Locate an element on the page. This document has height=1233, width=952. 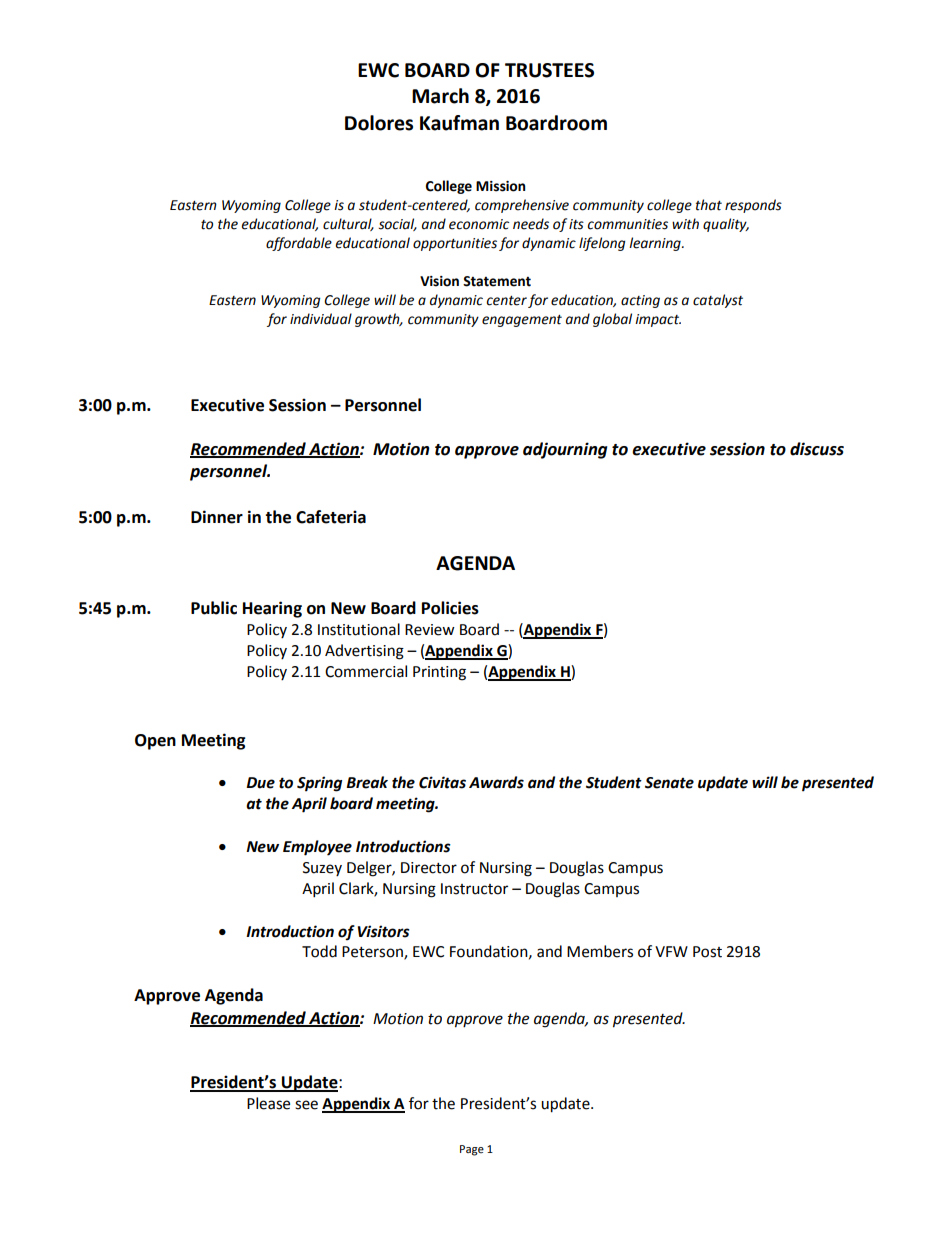
Post is located at coordinates (707, 952).
